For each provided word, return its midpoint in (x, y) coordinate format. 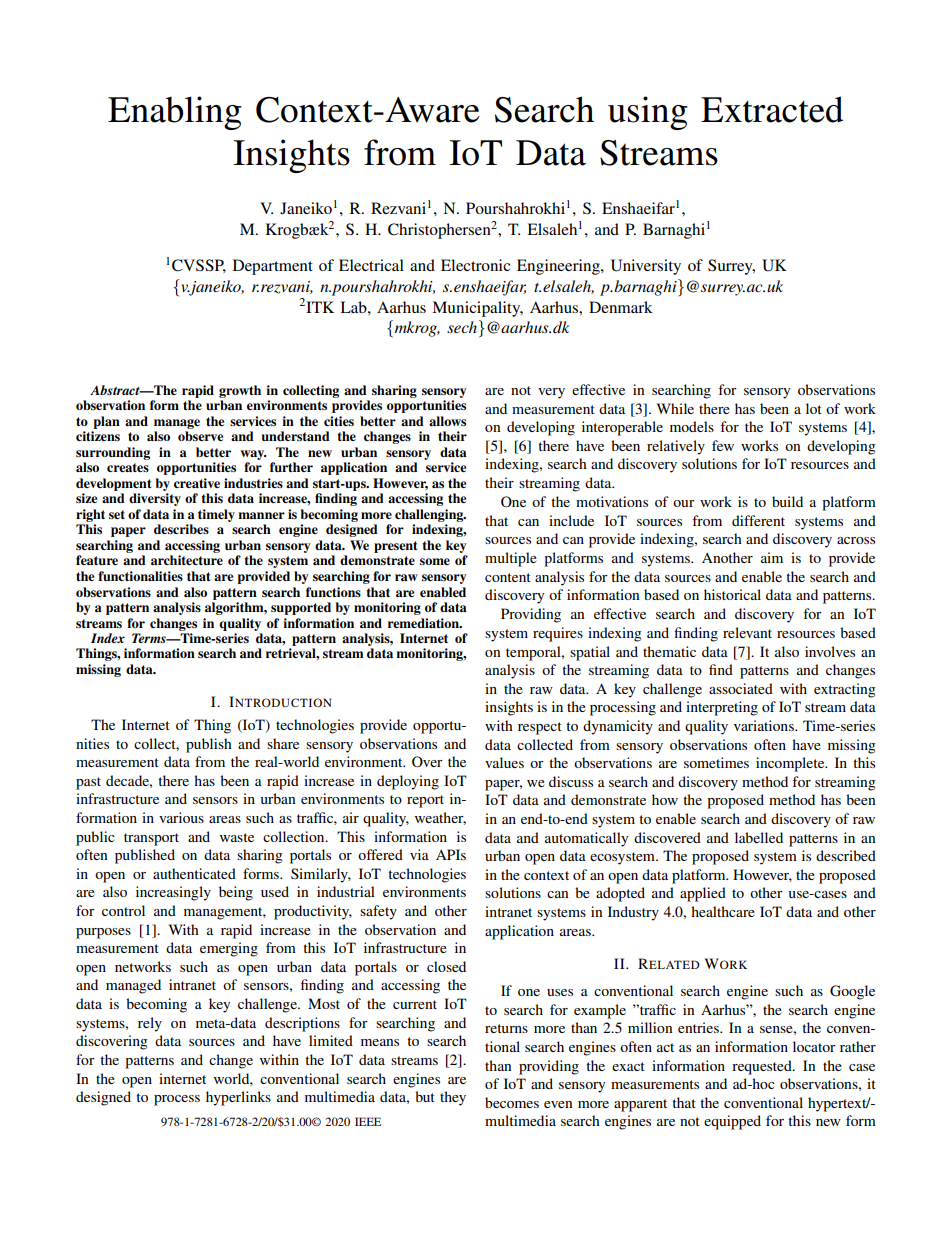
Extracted (772, 109)
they (453, 1098)
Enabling (175, 113)
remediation (424, 623)
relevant (747, 632)
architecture (187, 560)
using (648, 113)
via (419, 854)
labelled (759, 837)
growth (240, 391)
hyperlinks (238, 1098)
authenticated (194, 873)
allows (447, 421)
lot (814, 408)
